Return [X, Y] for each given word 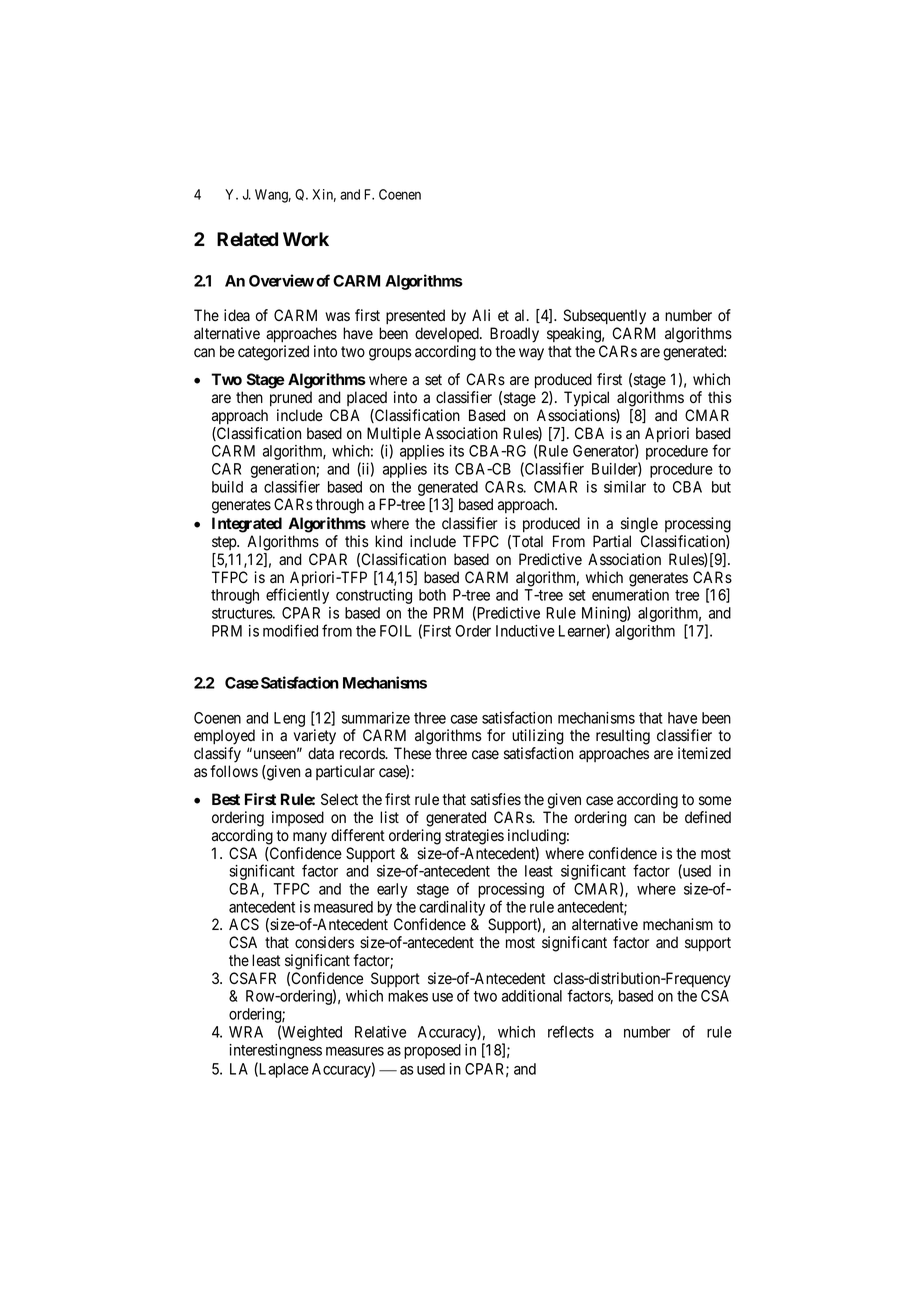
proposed [432, 1051]
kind [388, 541]
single [639, 525]
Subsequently [604, 317]
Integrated [247, 525]
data [321, 753]
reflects [571, 1031]
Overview [281, 280]
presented [415, 316]
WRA [246, 1032]
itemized [704, 753]
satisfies [496, 799]
